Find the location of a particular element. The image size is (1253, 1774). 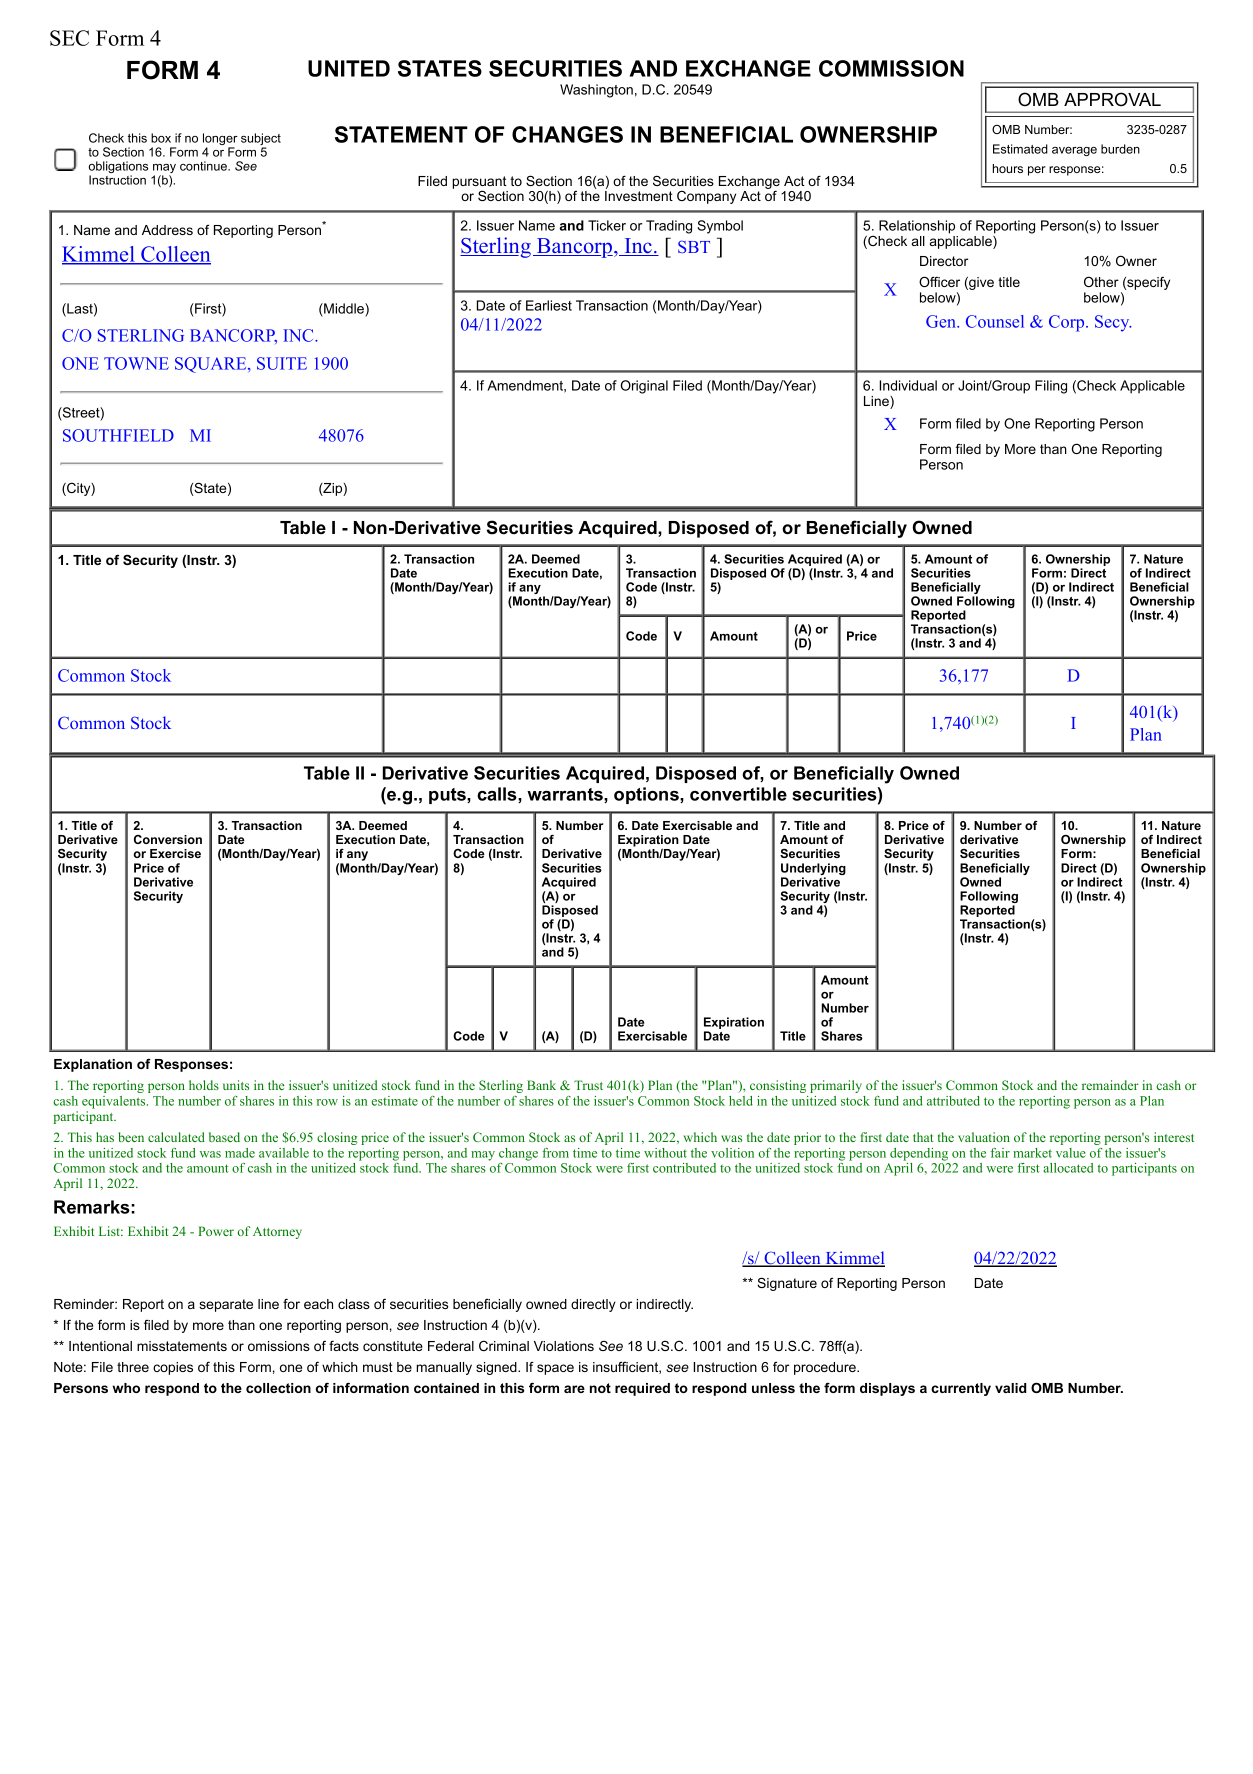

Conversion is located at coordinates (168, 839).
